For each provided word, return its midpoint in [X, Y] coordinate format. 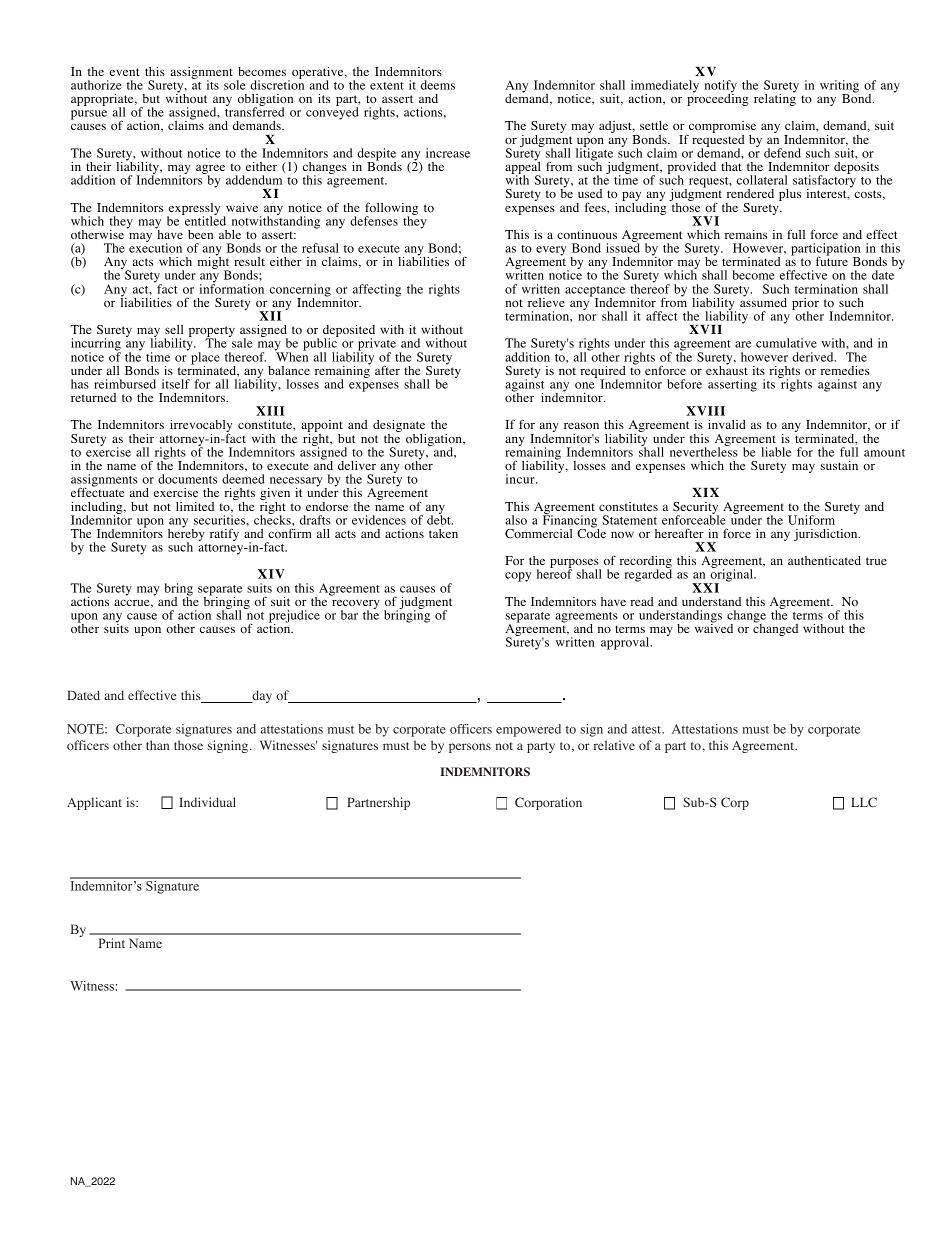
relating [775, 99]
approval [626, 643]
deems [438, 85]
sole [234, 85]
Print [112, 943]
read [642, 601]
